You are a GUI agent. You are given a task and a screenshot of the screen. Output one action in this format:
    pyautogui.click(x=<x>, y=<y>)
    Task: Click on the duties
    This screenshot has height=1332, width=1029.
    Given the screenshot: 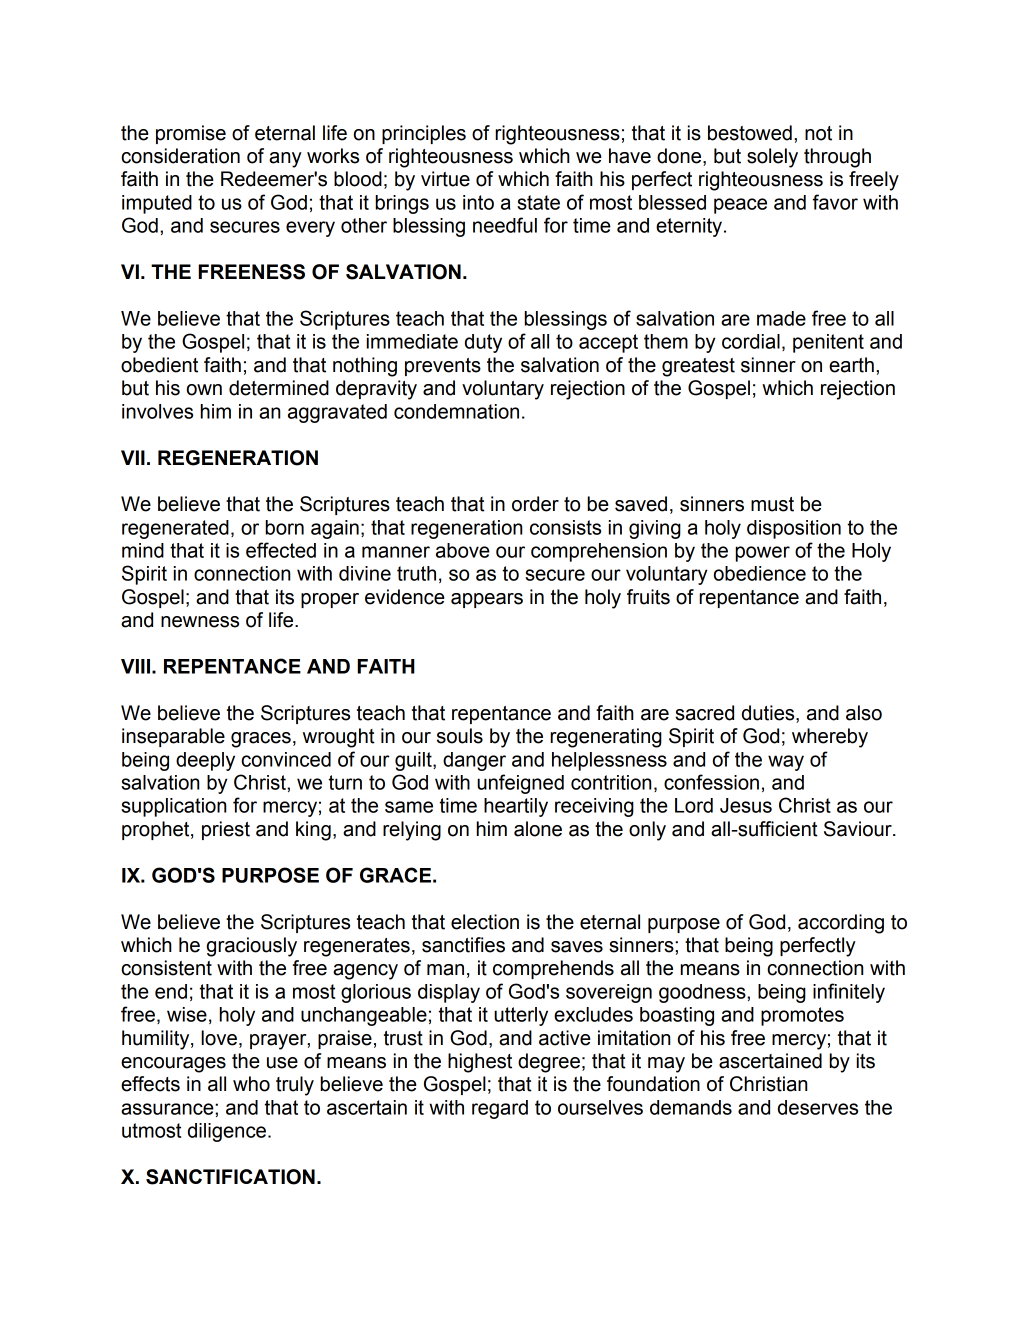 What is the action you would take?
    pyautogui.click(x=769, y=714)
